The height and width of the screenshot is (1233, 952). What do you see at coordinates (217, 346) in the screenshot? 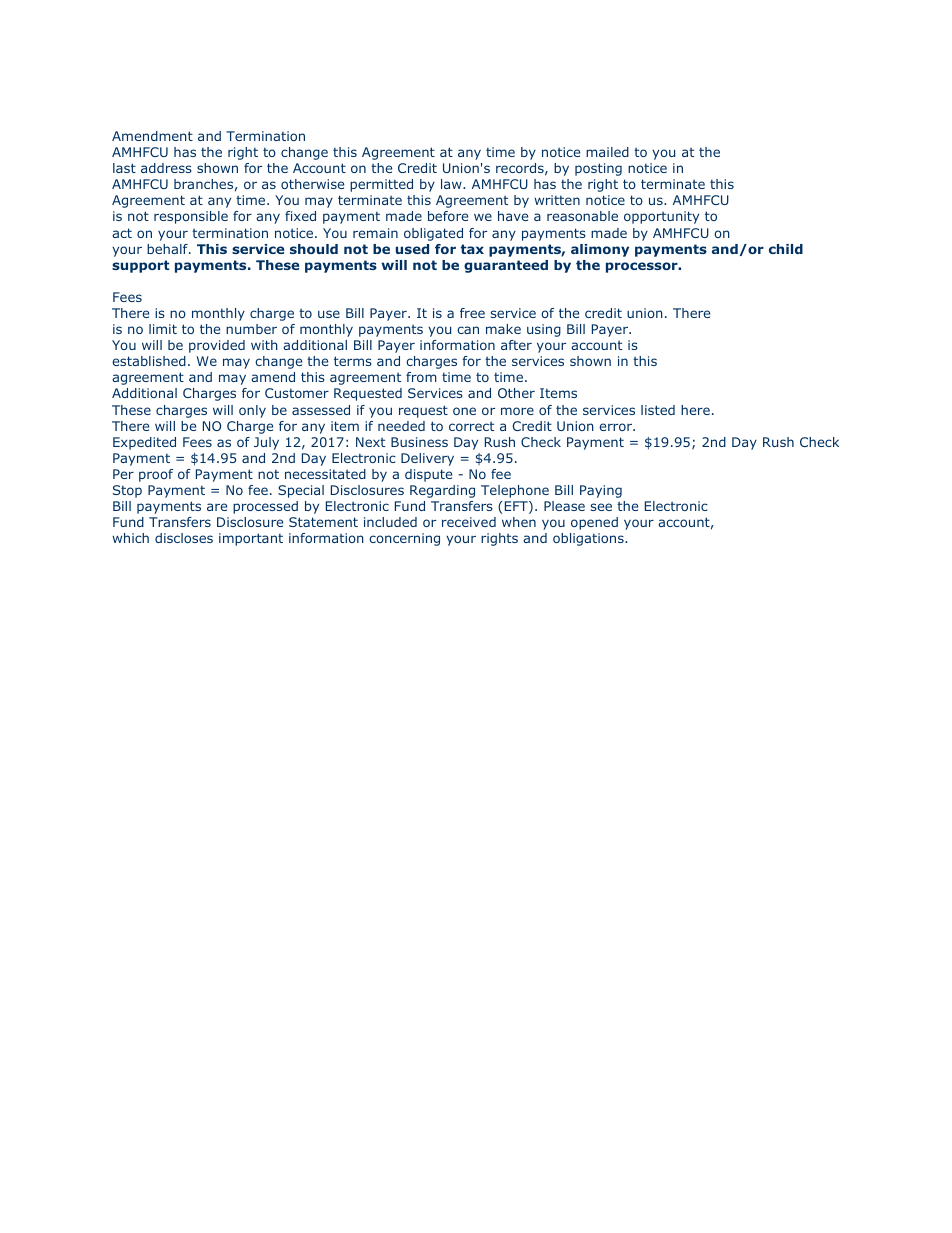
I see `provided` at bounding box center [217, 346].
